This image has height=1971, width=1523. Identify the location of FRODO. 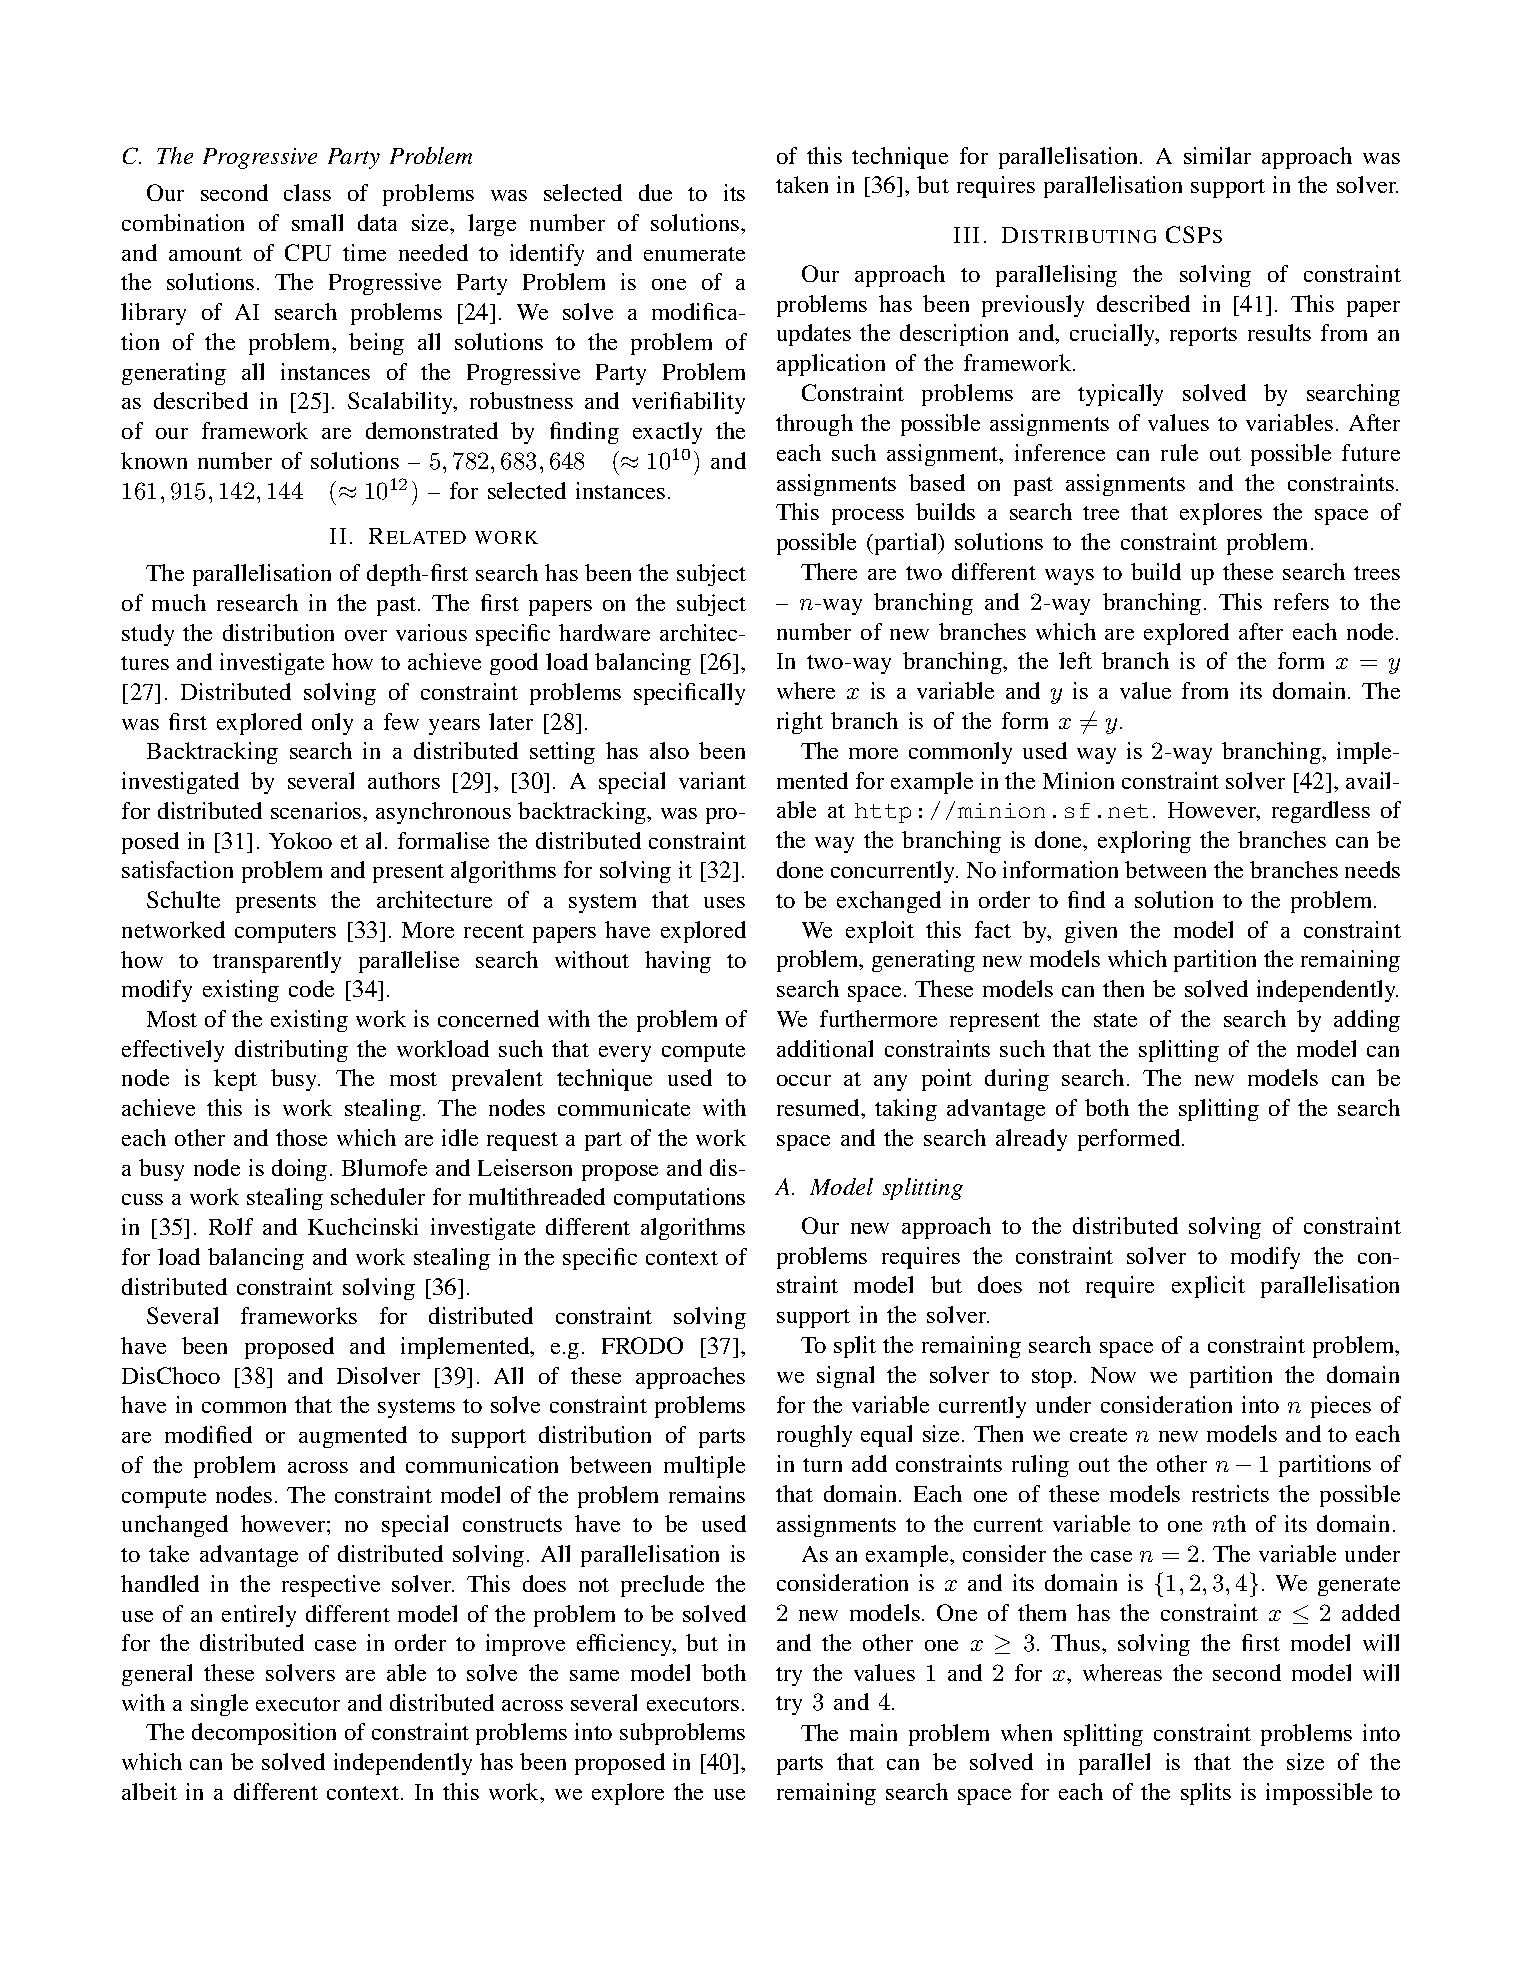
(642, 1345).
